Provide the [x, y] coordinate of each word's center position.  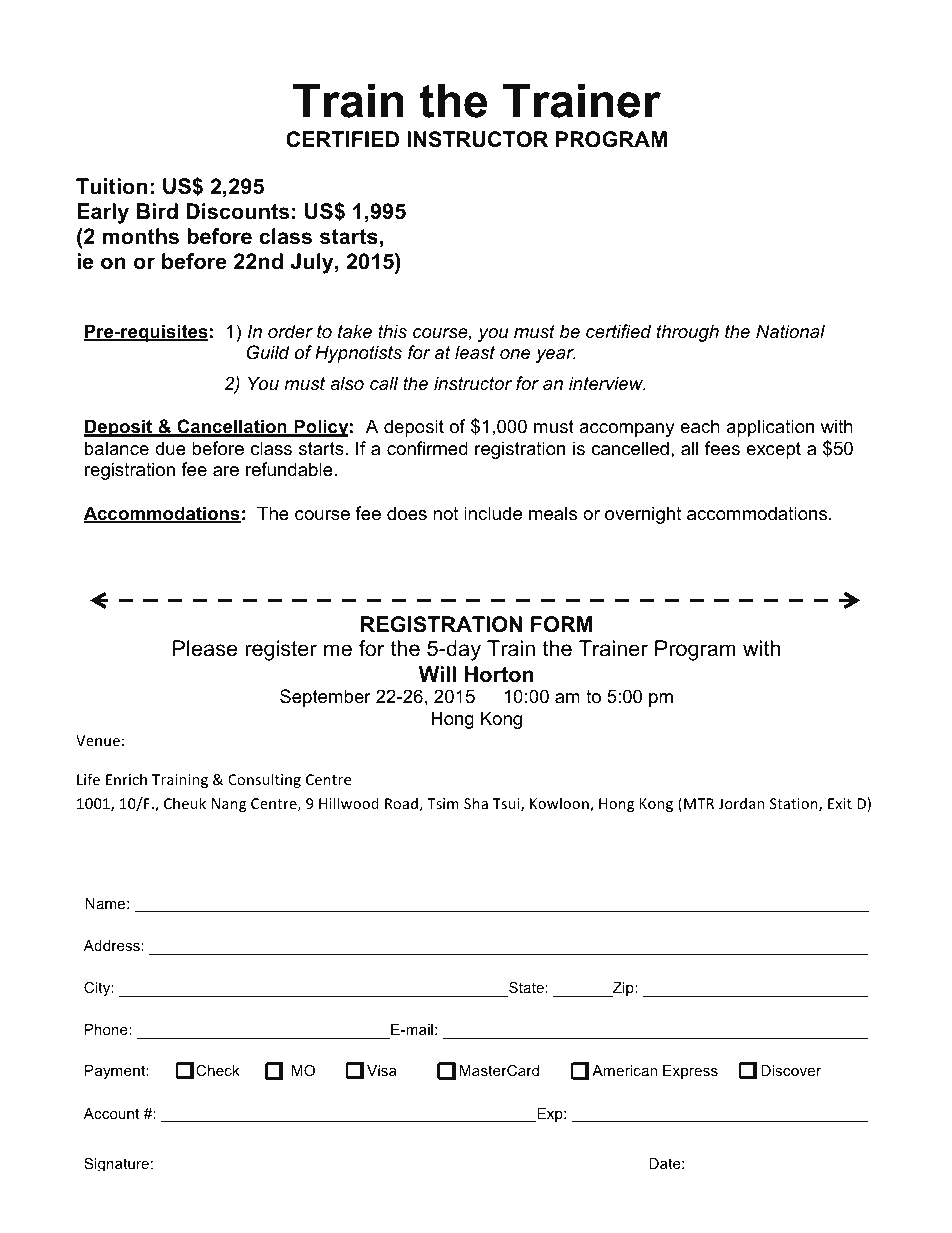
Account [111, 1113]
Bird [157, 211]
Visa [381, 1070]
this [392, 331]
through [688, 333]
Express [690, 1072]
